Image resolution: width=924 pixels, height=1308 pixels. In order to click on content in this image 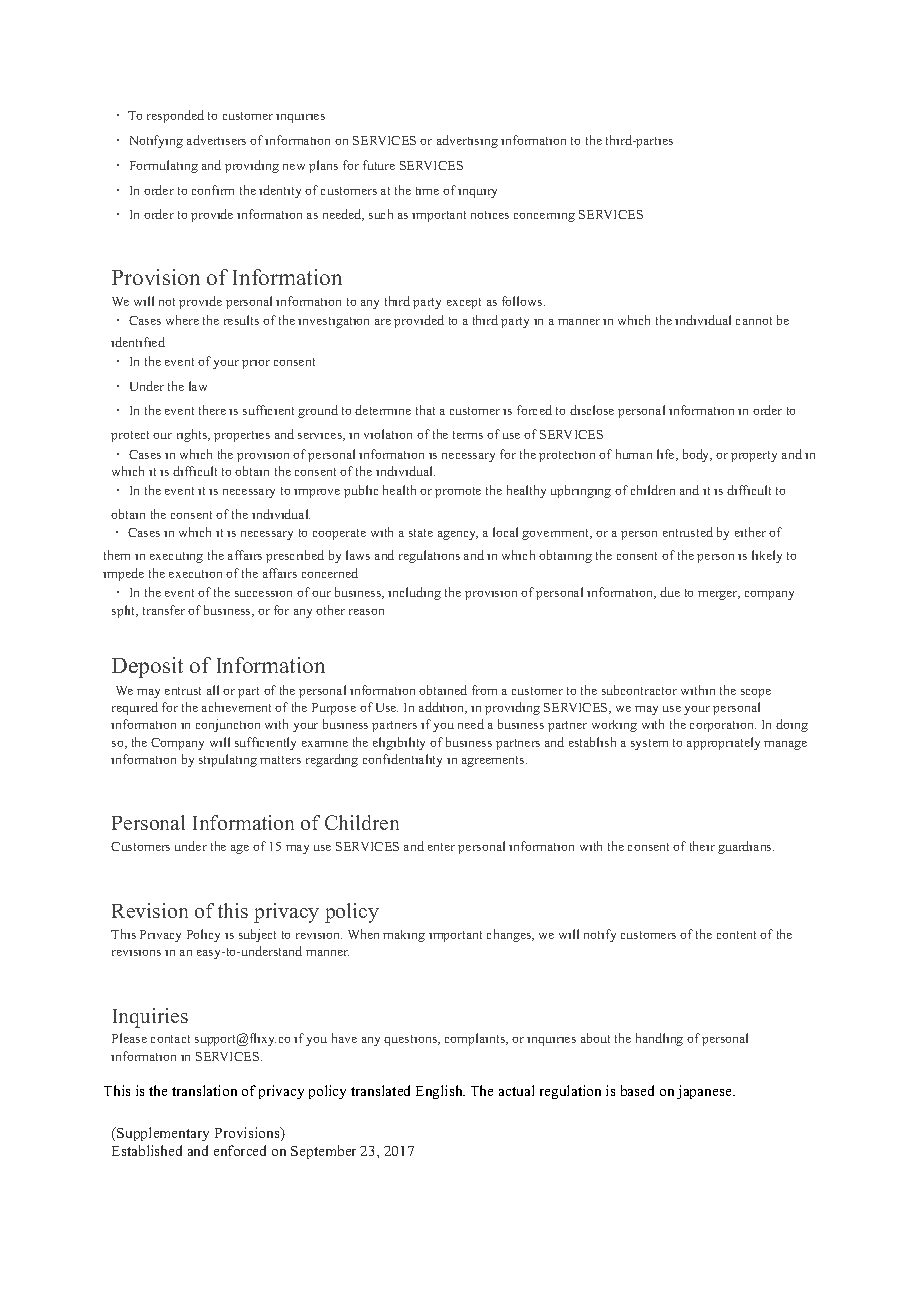, I will do `click(736, 935)`.
